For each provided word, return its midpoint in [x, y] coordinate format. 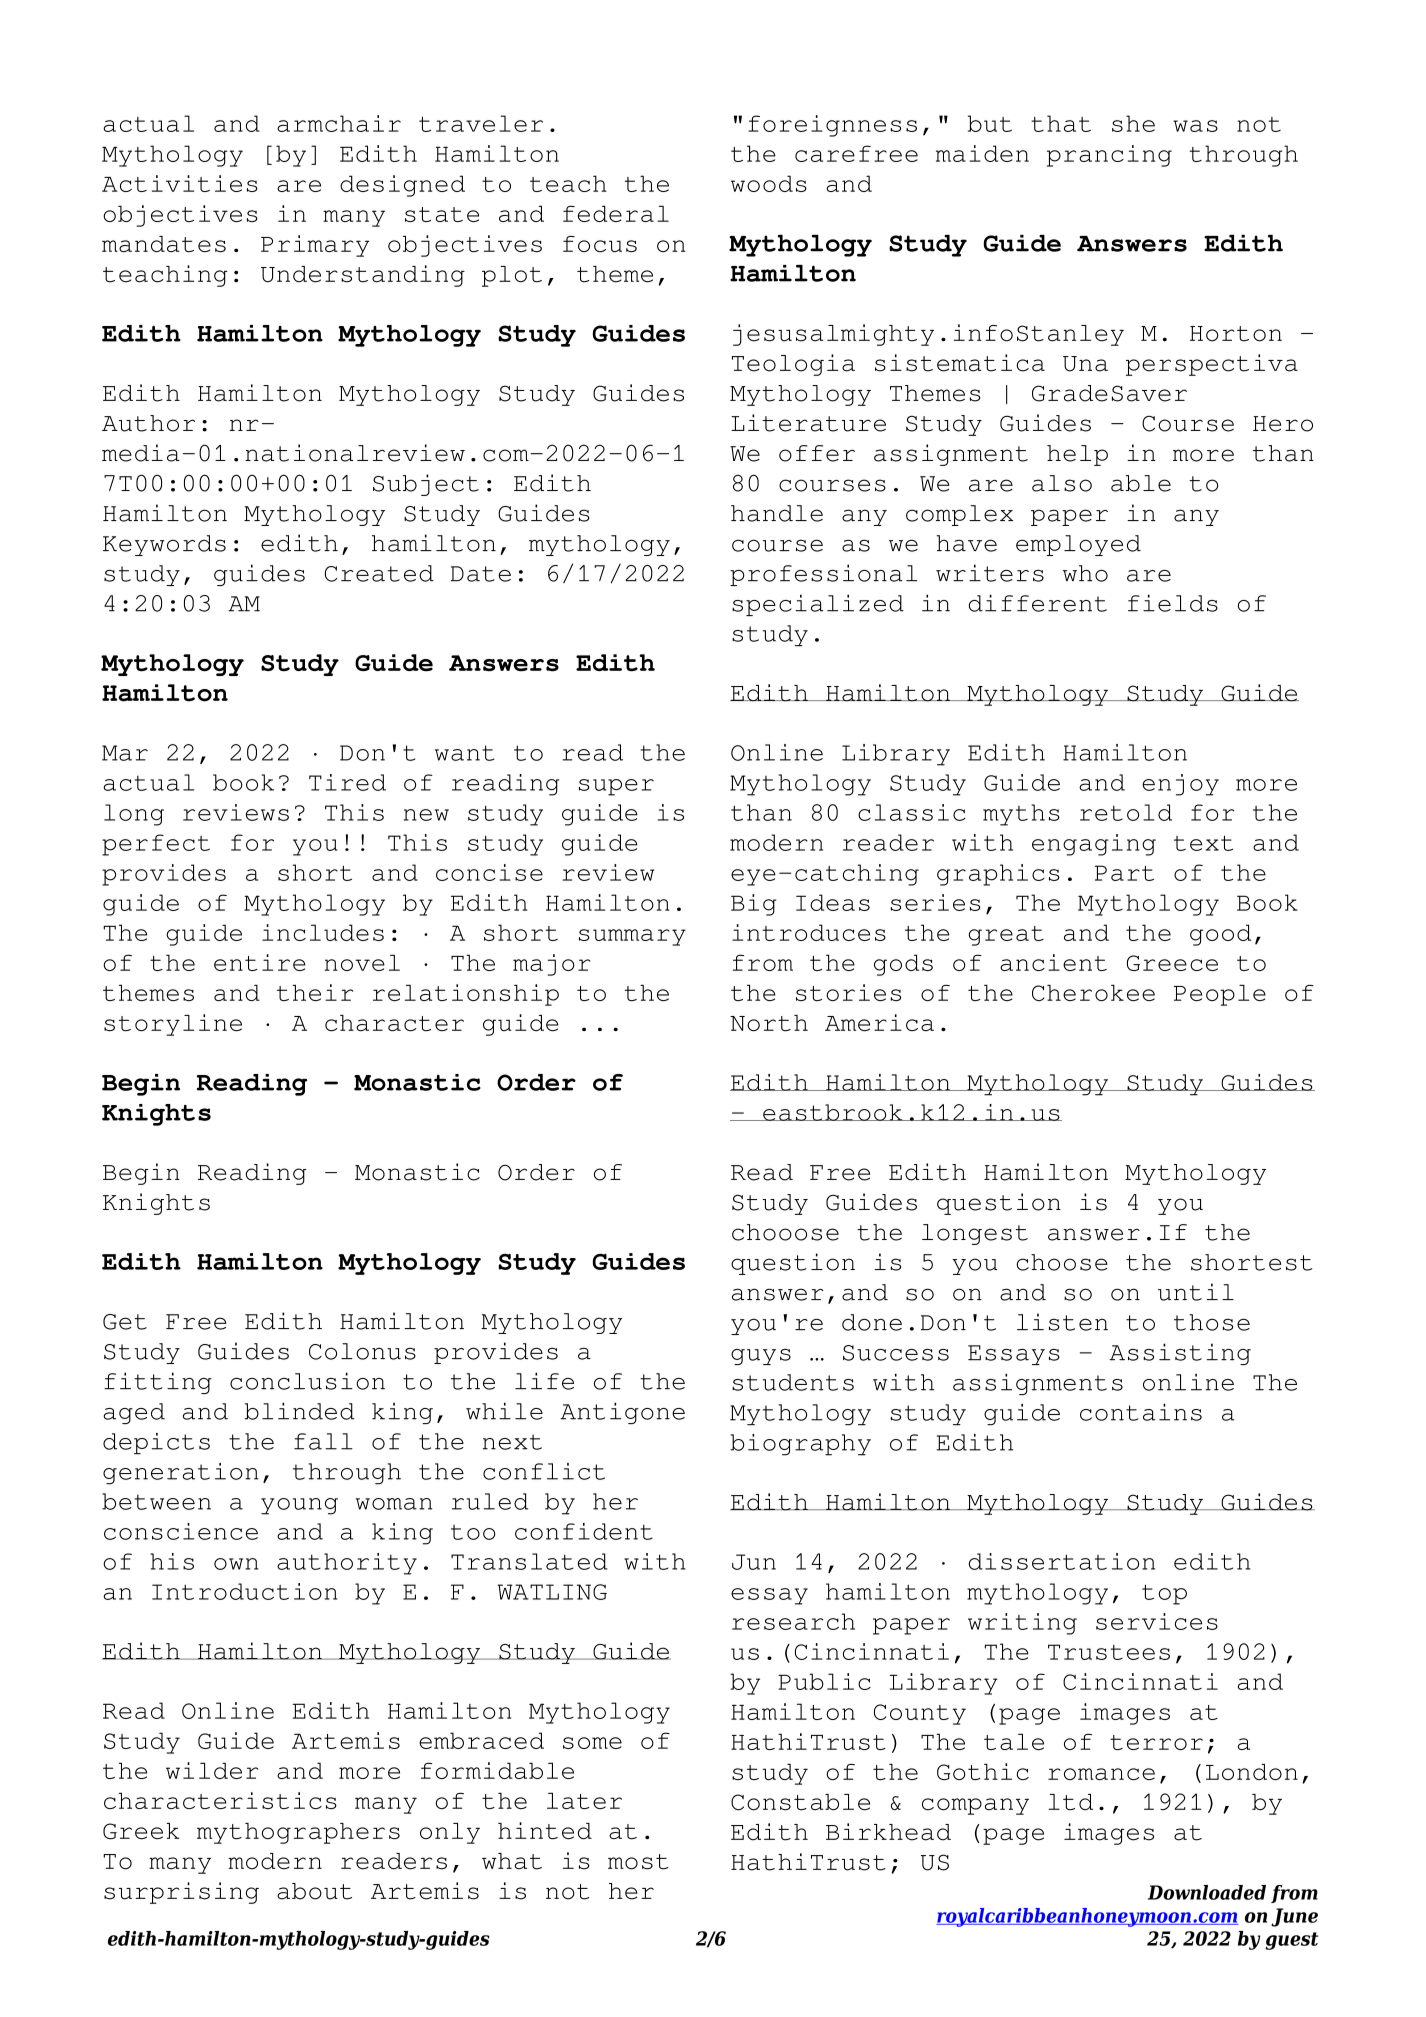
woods [769, 183]
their [315, 992]
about [314, 1891]
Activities [180, 183]
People [1220, 995]
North [769, 1023]
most [638, 1862]
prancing [1109, 156]
